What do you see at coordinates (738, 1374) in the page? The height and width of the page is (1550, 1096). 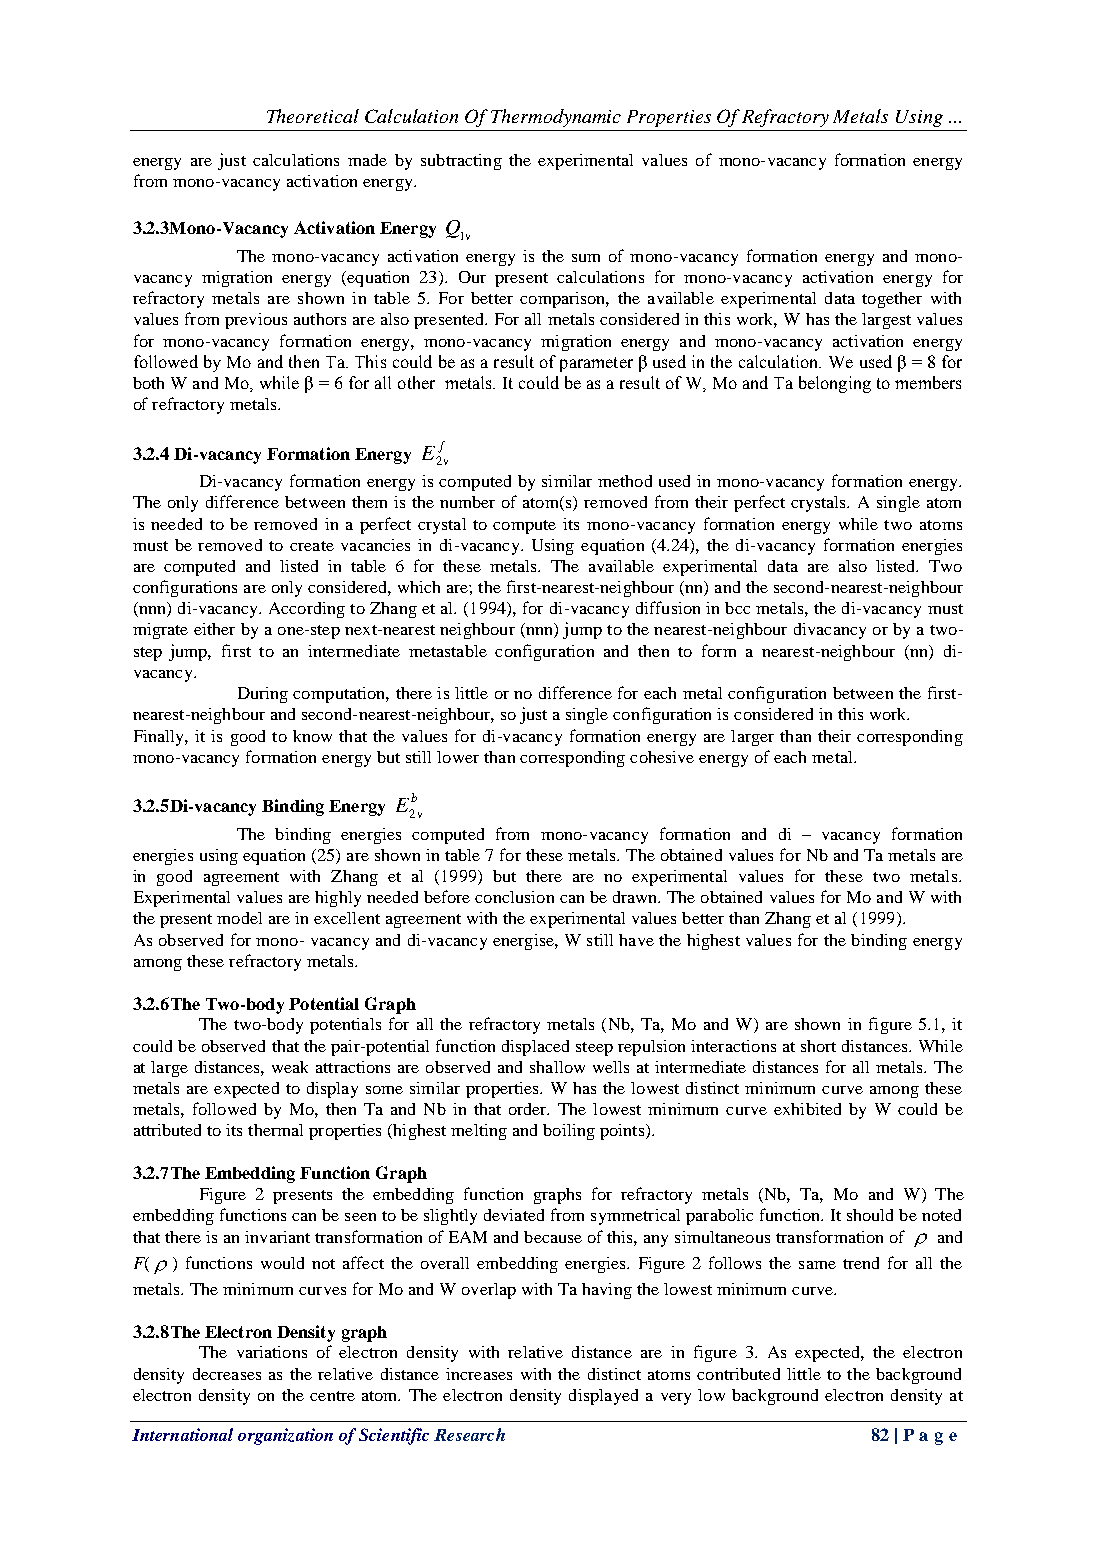 I see `contributed` at bounding box center [738, 1374].
